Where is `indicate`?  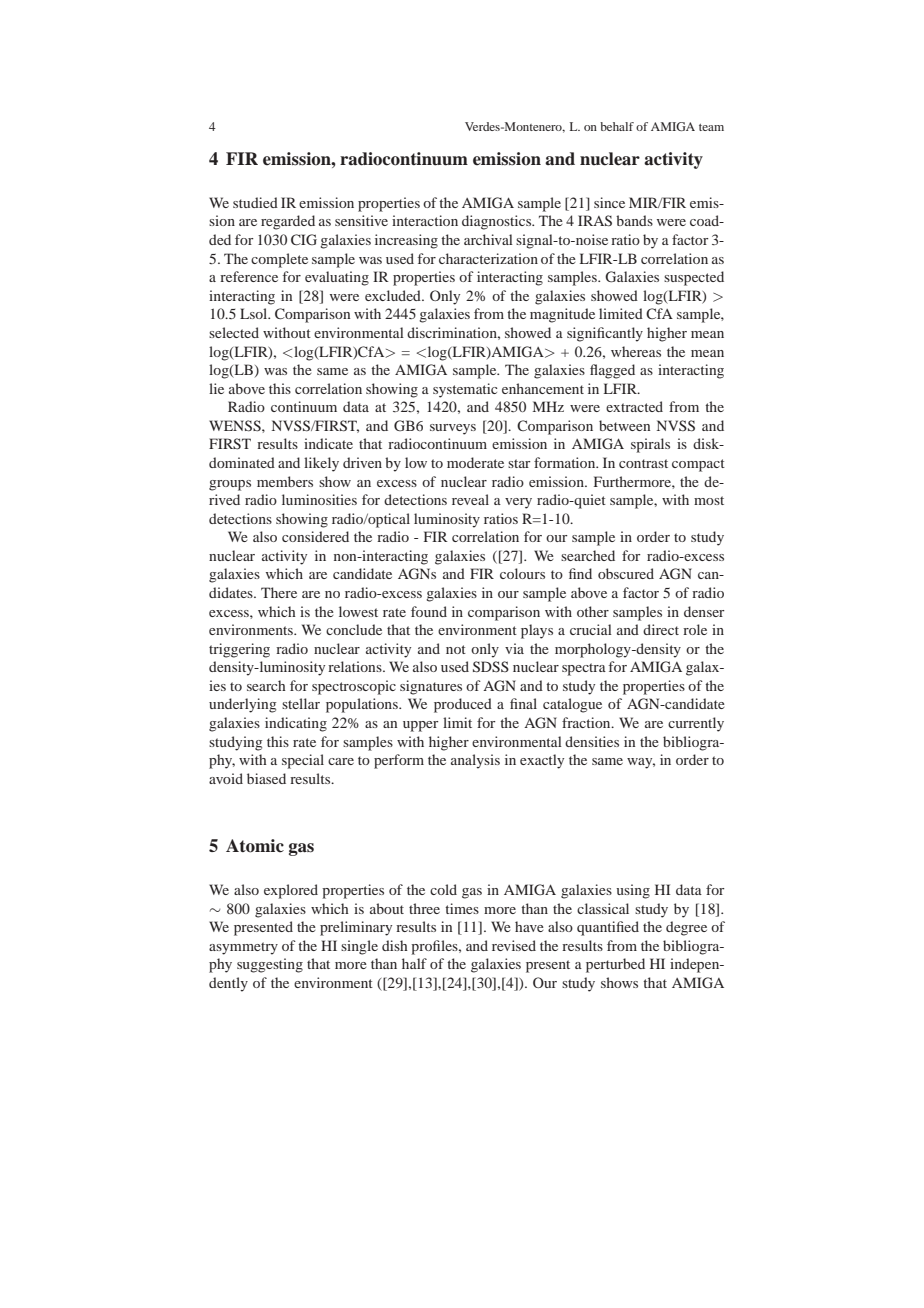 indicate is located at coordinates (328, 443).
